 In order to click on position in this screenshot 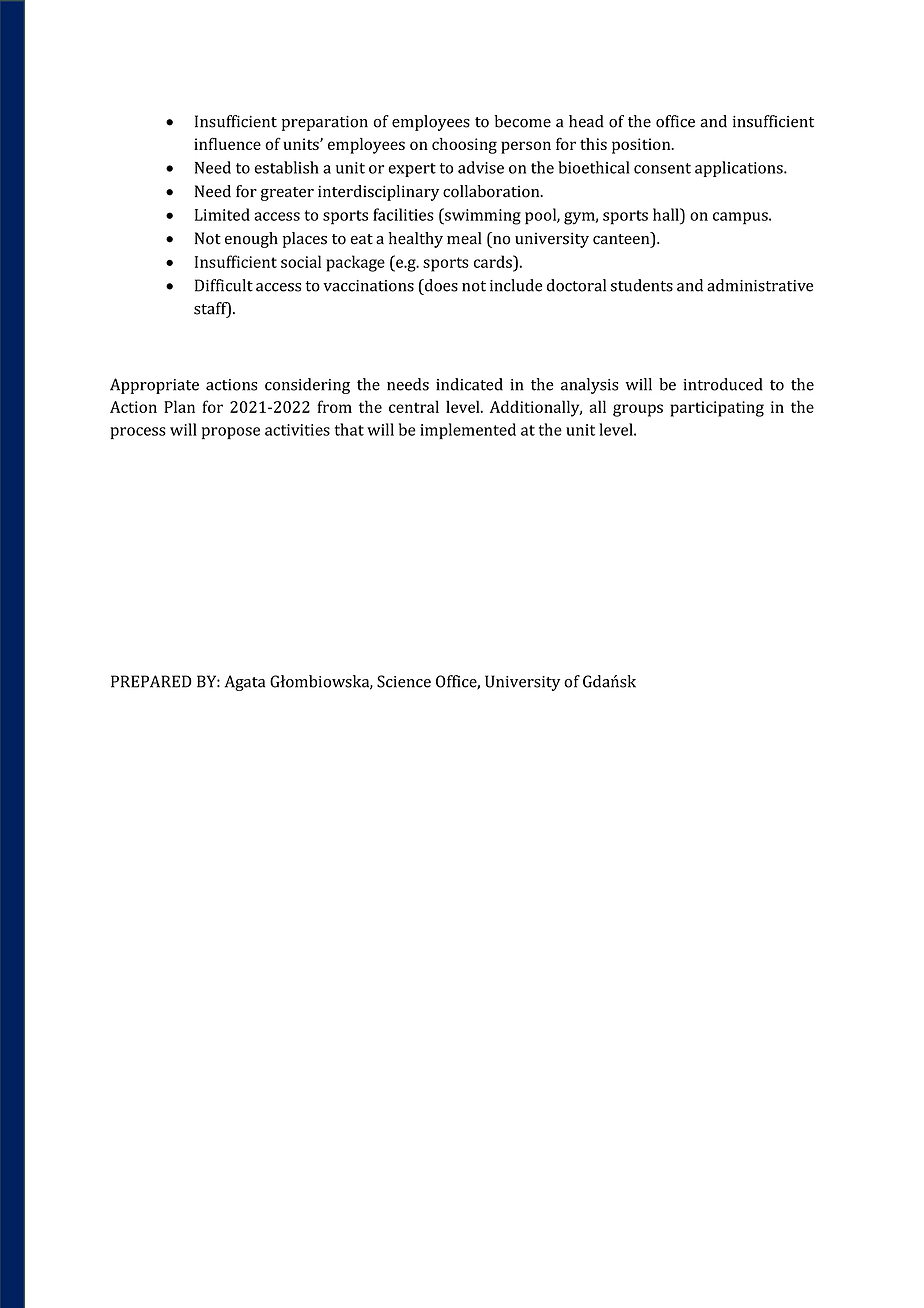, I will do `click(642, 146)`.
